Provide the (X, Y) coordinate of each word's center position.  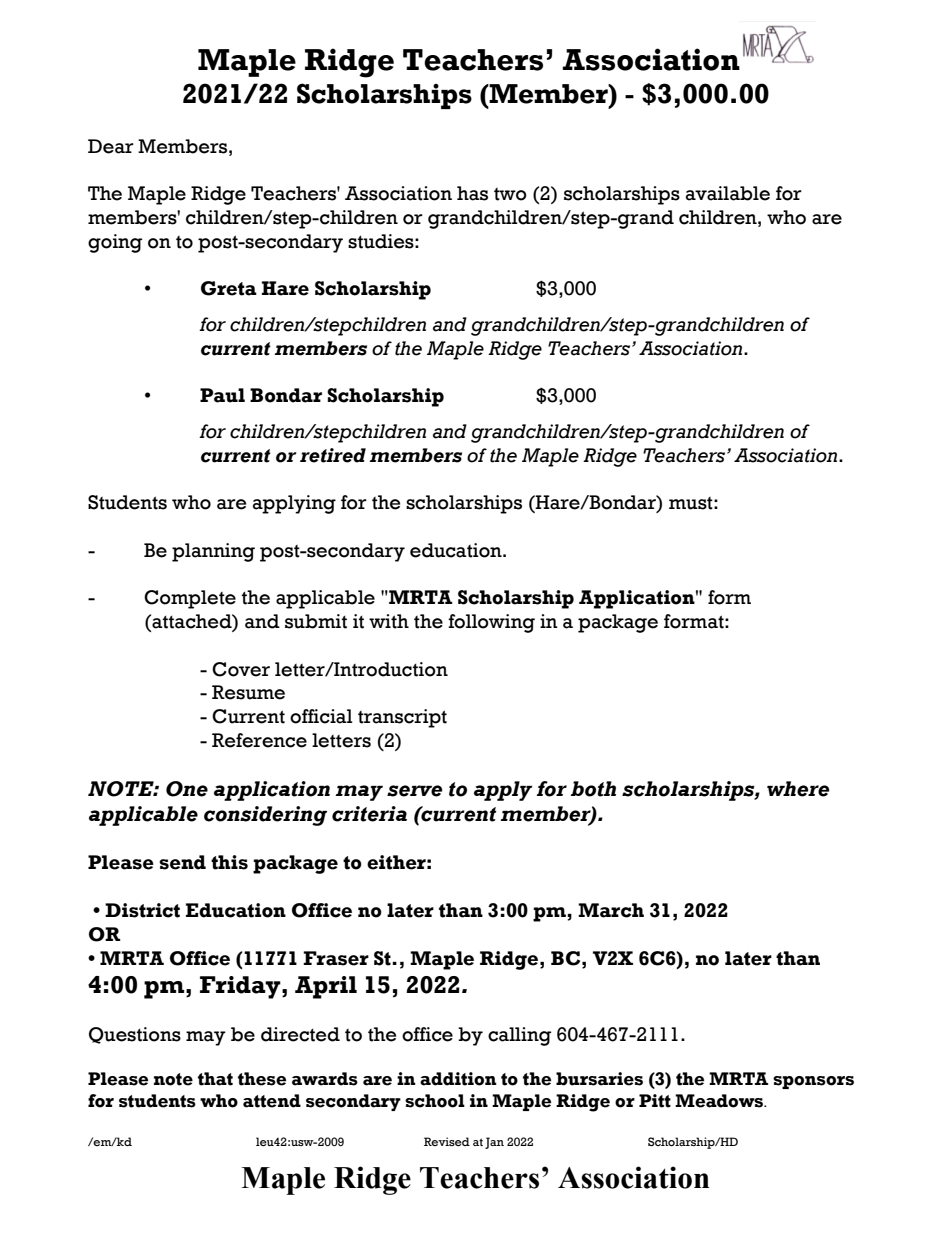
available (728, 193)
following (491, 623)
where (798, 789)
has (472, 193)
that (215, 1079)
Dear (111, 146)
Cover (241, 669)
